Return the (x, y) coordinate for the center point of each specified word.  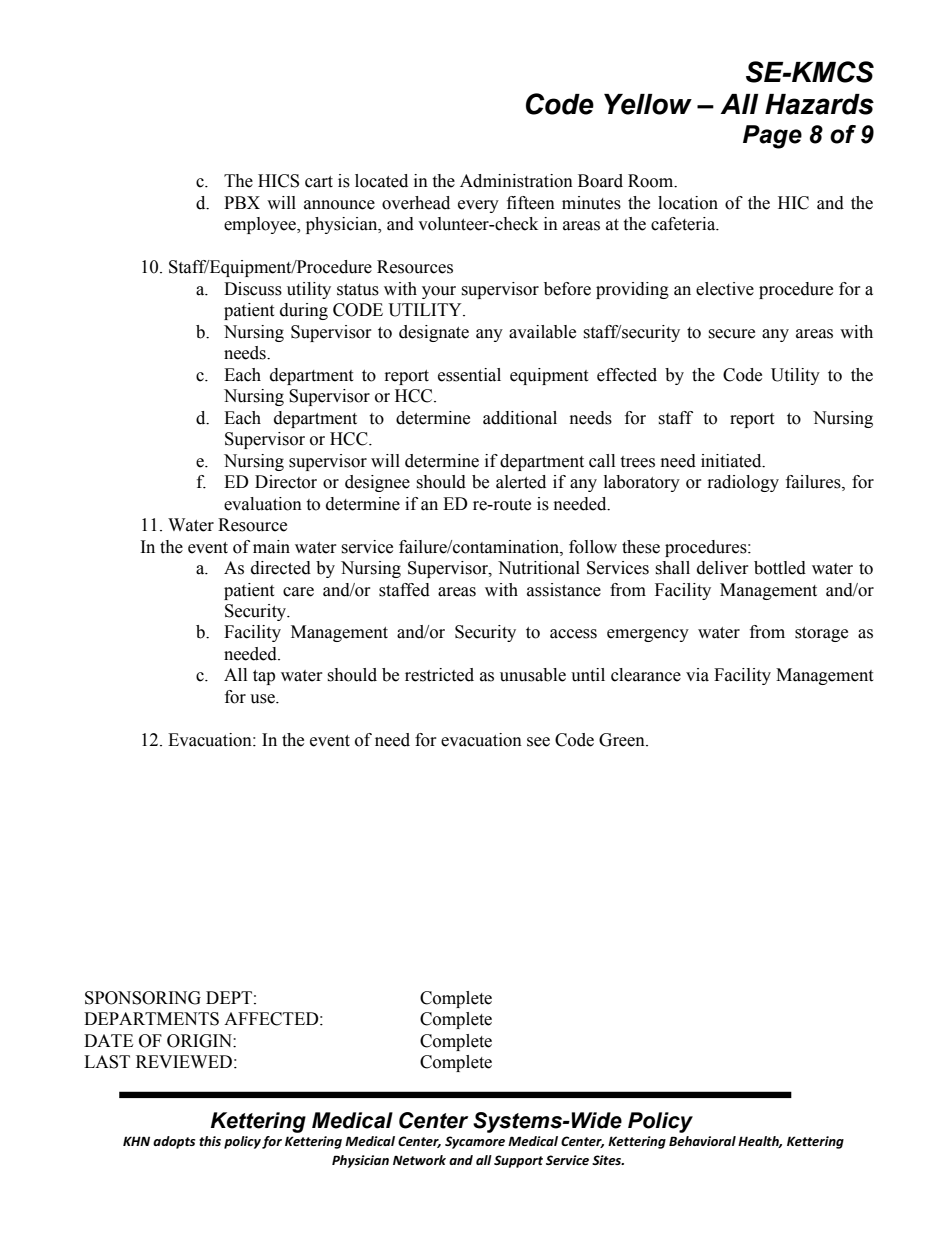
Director (286, 482)
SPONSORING (143, 998)
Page (772, 137)
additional (520, 418)
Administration (516, 181)
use (263, 699)
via (697, 675)
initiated (732, 461)
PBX (242, 202)
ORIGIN (200, 1041)
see (538, 742)
